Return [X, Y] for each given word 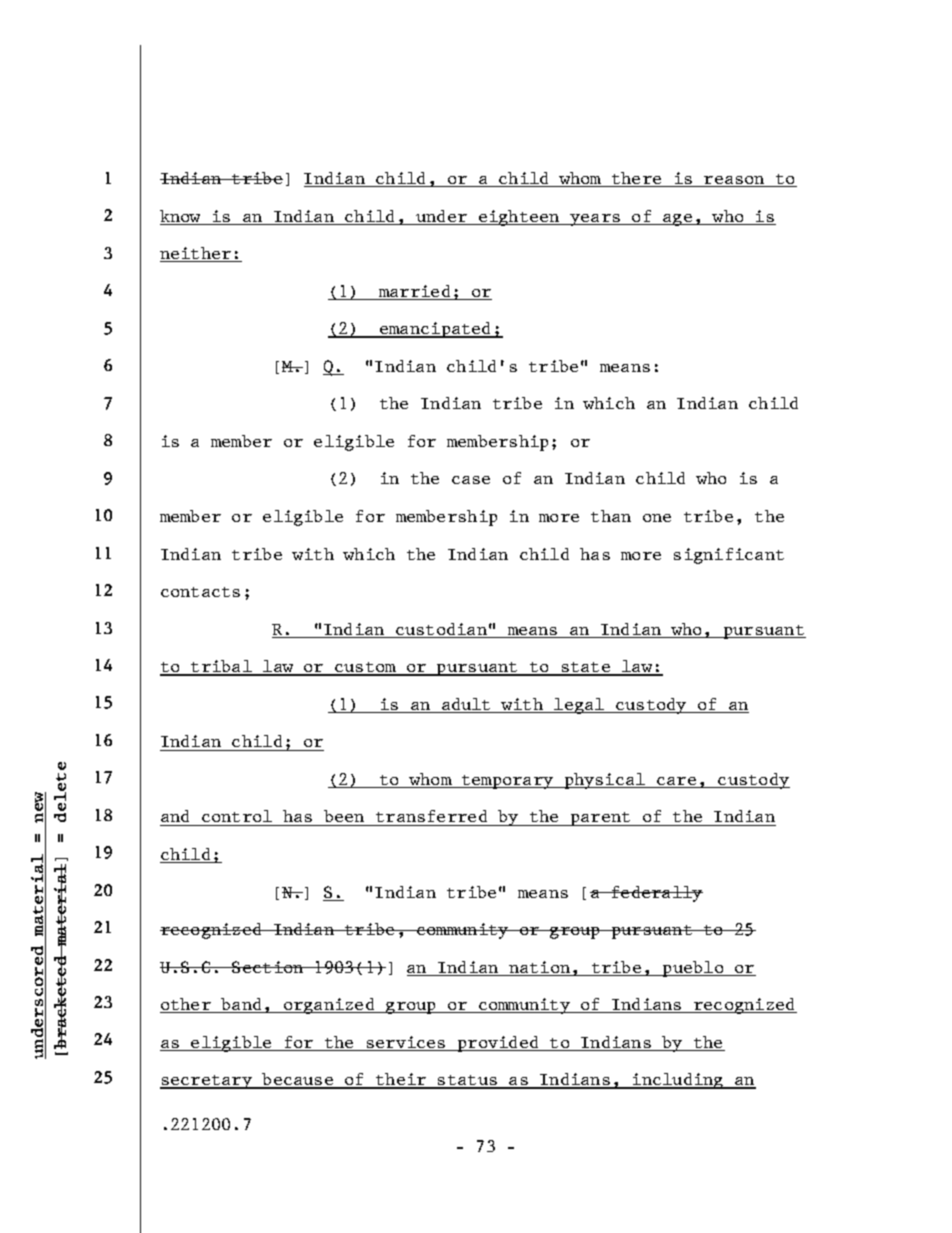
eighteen [519, 218]
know [182, 217]
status [468, 1081]
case [471, 480]
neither [197, 254]
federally [656, 894]
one [657, 518]
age [678, 220]
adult [467, 705]
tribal [222, 667]
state [586, 668]
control [237, 818]
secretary [207, 1082]
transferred [432, 818]
